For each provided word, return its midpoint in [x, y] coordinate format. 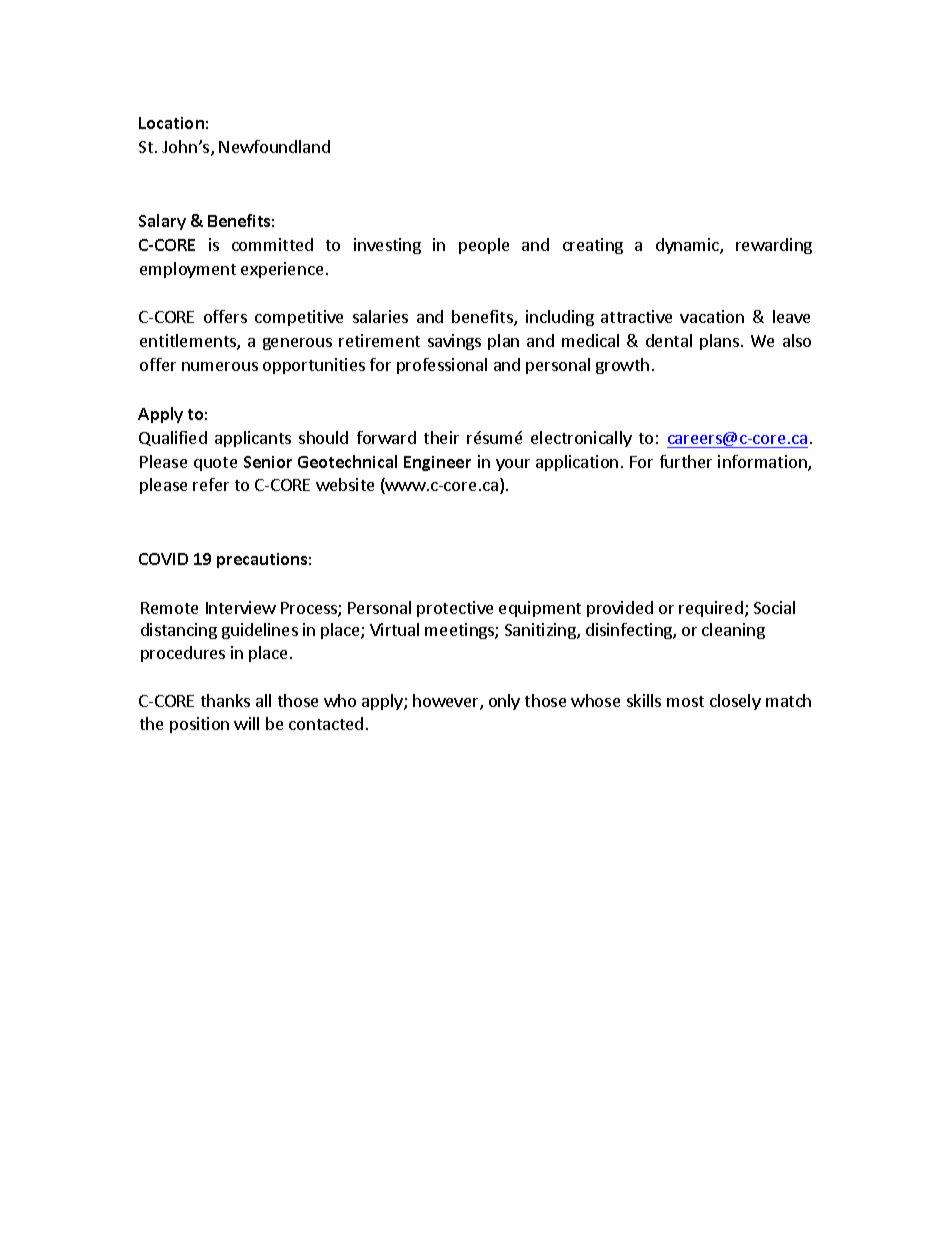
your [513, 465]
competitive [299, 318]
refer [211, 484]
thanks [225, 700]
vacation [712, 316]
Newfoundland [274, 146]
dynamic [688, 246]
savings [454, 342]
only [504, 702]
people [484, 246]
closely [735, 702]
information [763, 463]
